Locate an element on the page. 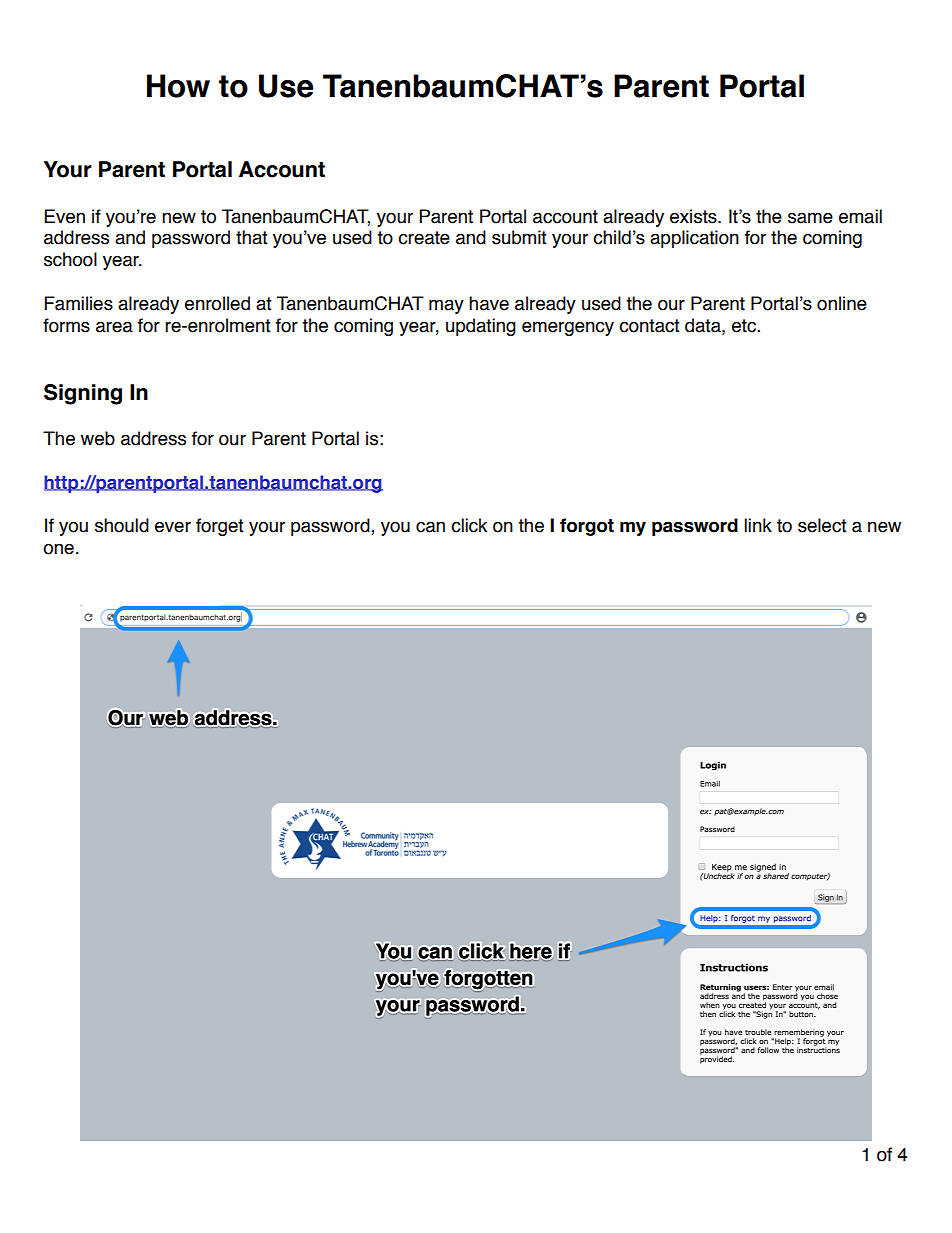 The image size is (952, 1233). Signing is located at coordinates (83, 394).
